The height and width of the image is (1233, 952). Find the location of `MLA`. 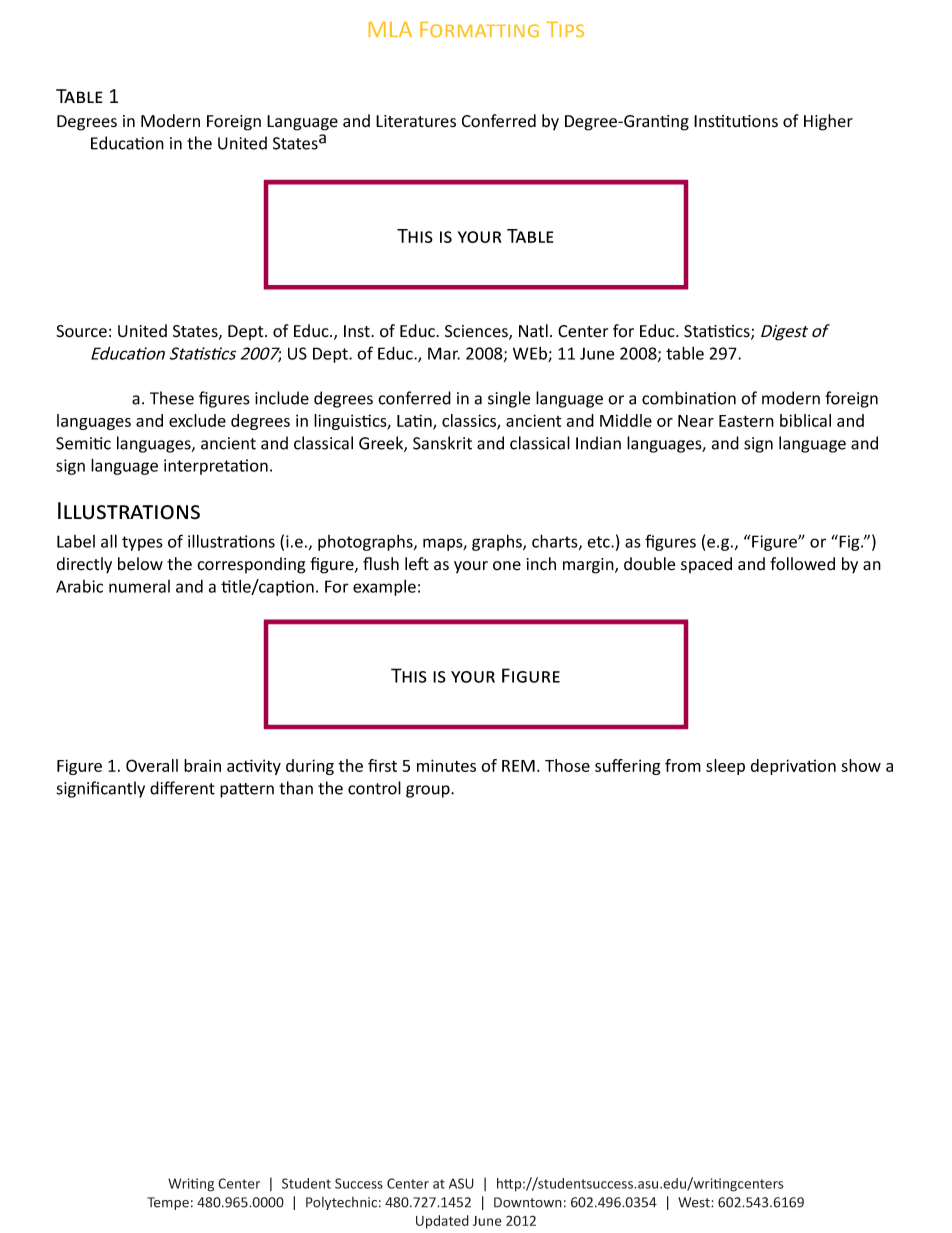

MLA is located at coordinates (390, 29).
